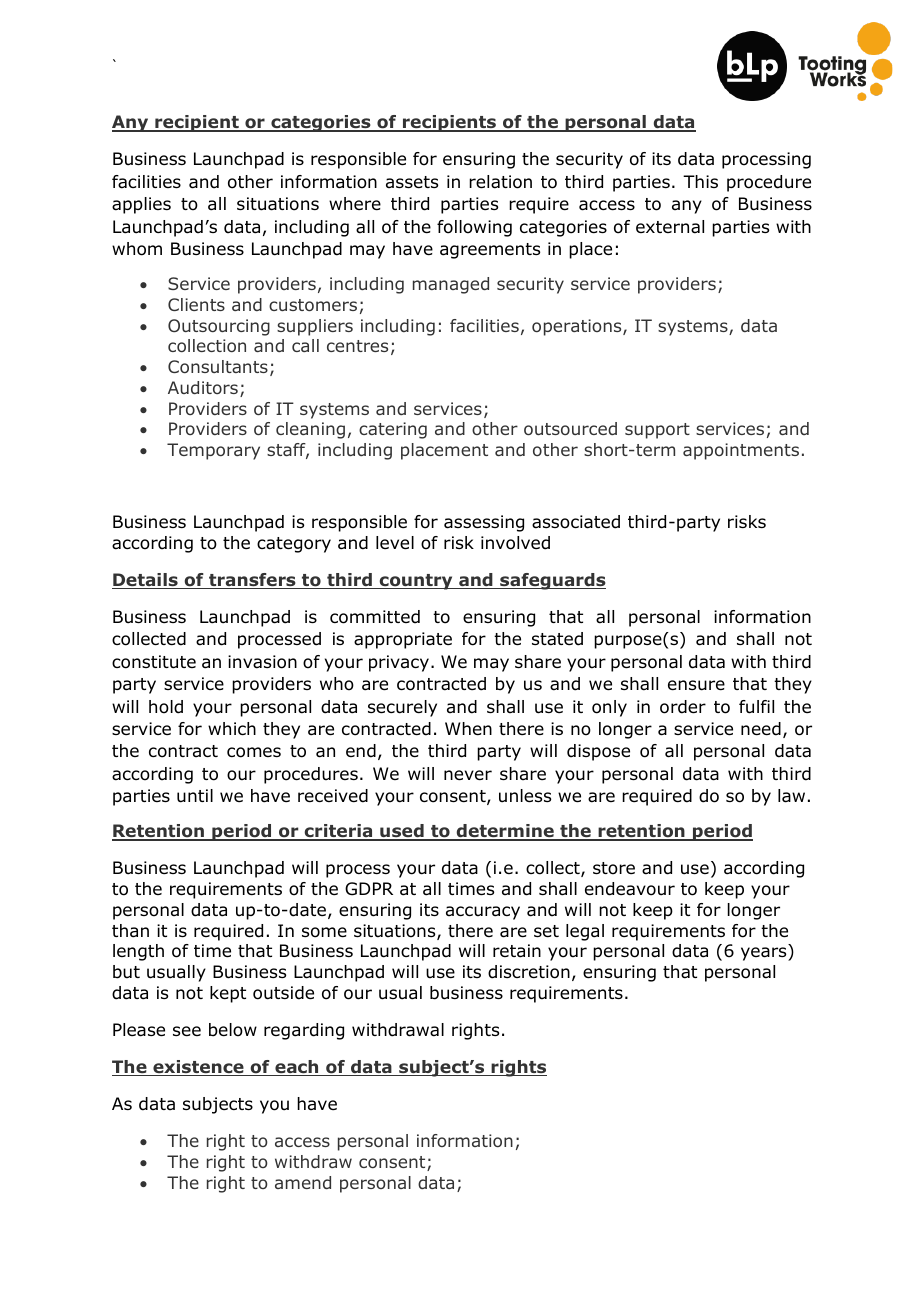 This image has width=924, height=1308. I want to click on amend, so click(303, 1182).
